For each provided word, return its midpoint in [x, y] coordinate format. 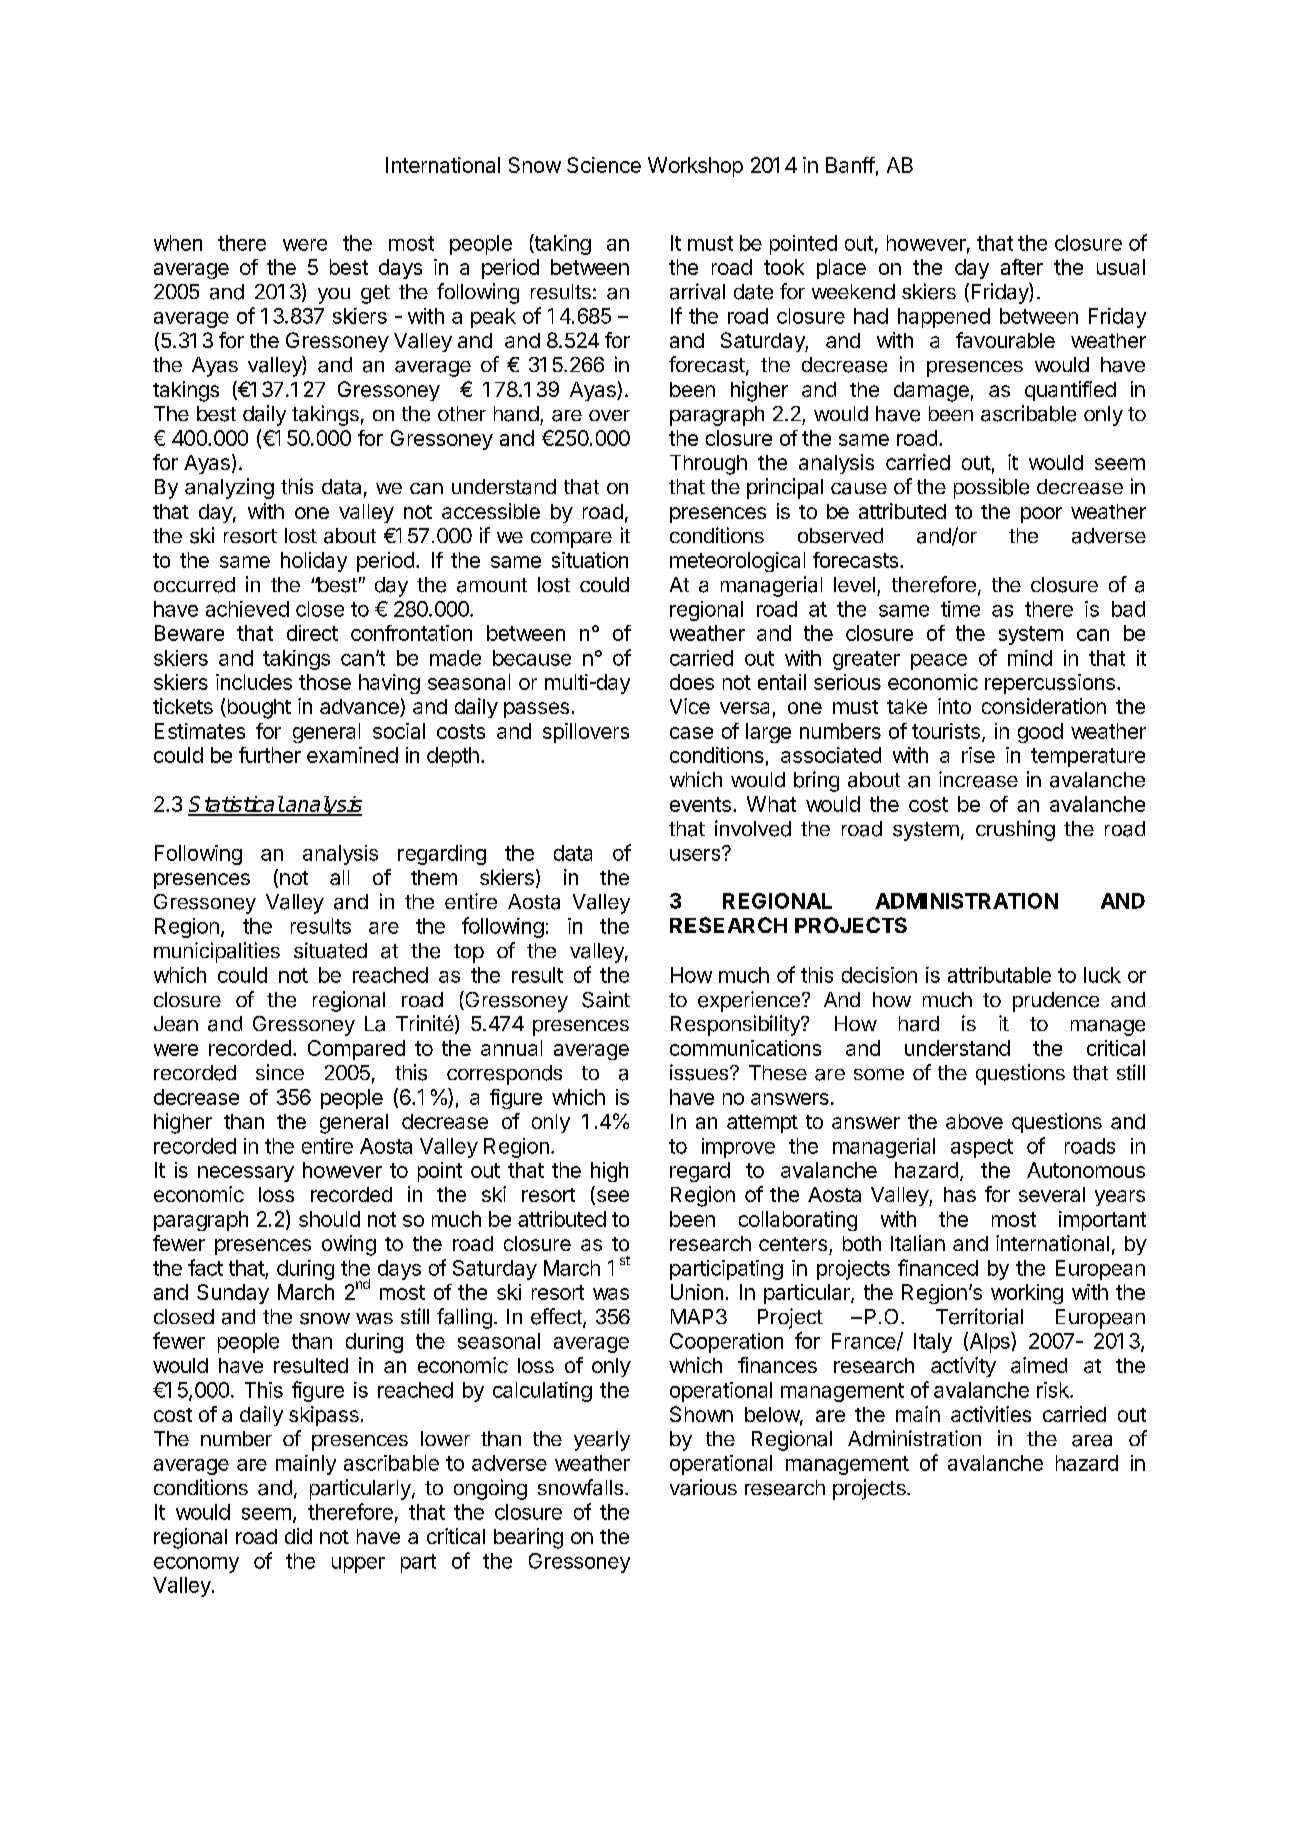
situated [330, 950]
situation [590, 560]
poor [1041, 515]
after [1022, 267]
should [329, 1219]
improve [738, 1148]
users [695, 855]
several [1052, 1194]
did [298, 1536]
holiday [314, 562]
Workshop [695, 167]
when [178, 243]
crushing [1015, 830]
